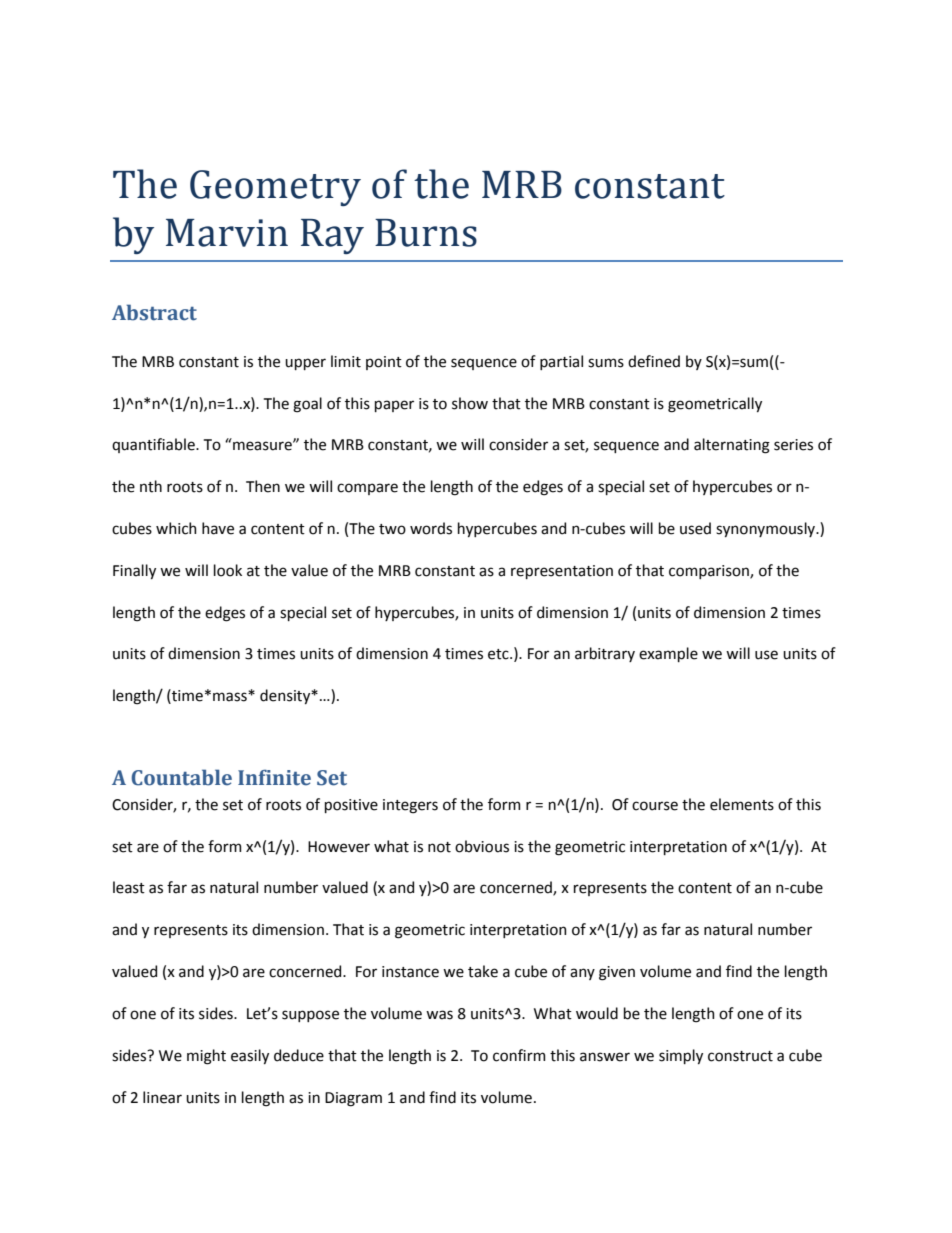  Describe the element at coordinates (227, 233) in the image. I see `Marvin` at that location.
